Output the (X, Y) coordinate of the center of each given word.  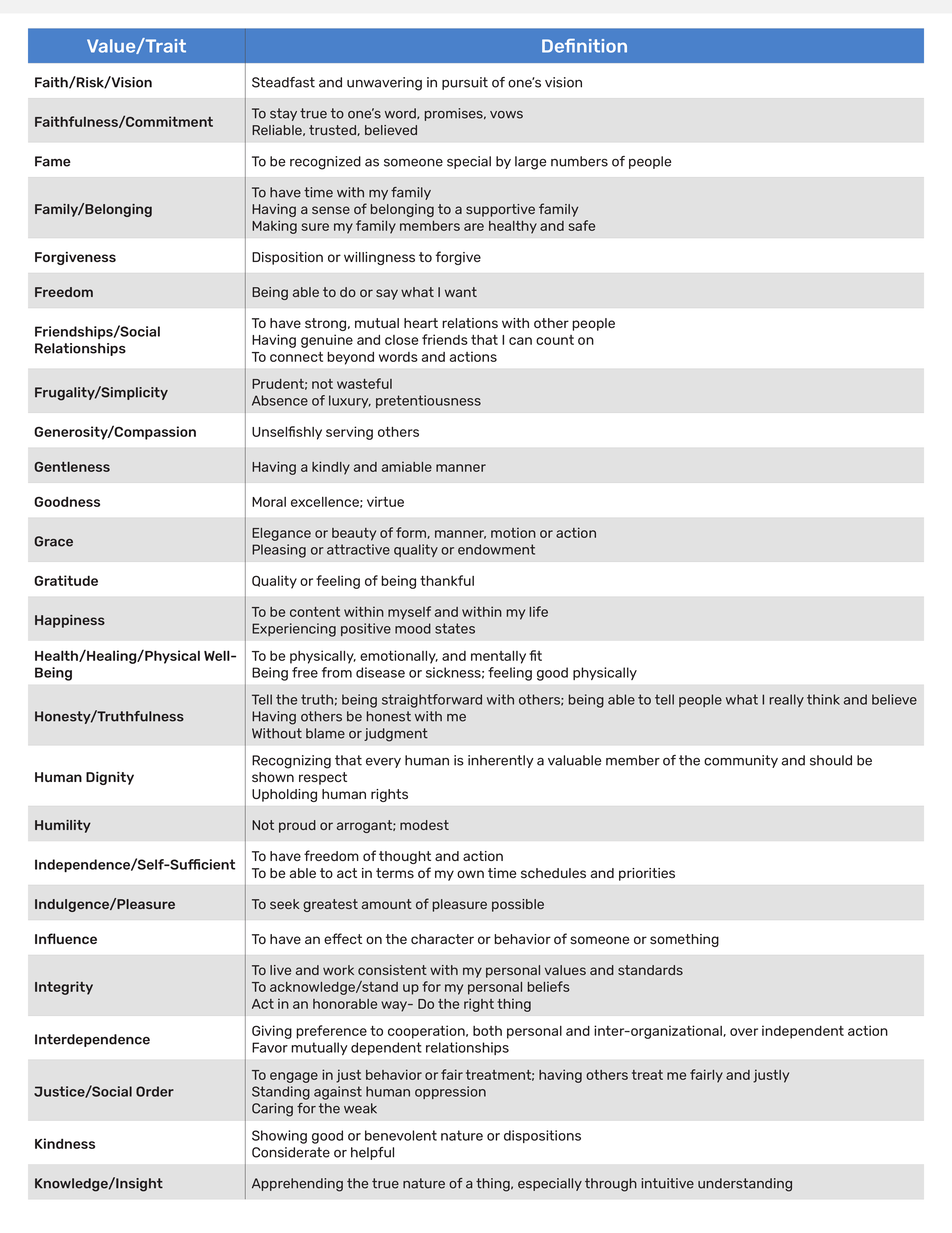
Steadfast (283, 82)
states (455, 628)
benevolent (401, 1135)
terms (395, 873)
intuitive (667, 1183)
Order (155, 1091)
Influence (66, 938)
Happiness (70, 621)
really (786, 700)
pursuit (465, 83)
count (555, 340)
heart (421, 323)
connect (296, 357)
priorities (647, 874)
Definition (584, 46)
